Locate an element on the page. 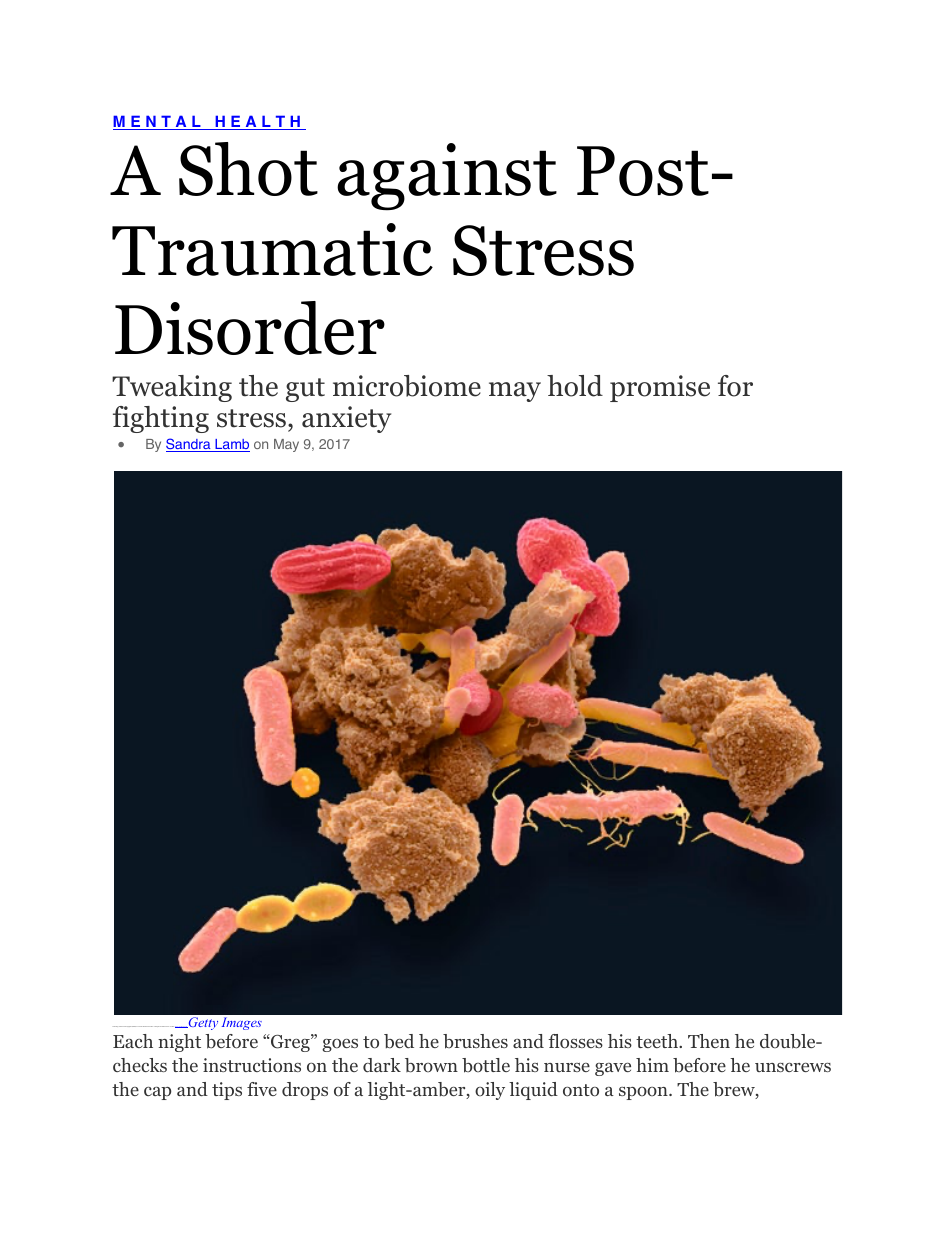  Then is located at coordinates (709, 1041).
